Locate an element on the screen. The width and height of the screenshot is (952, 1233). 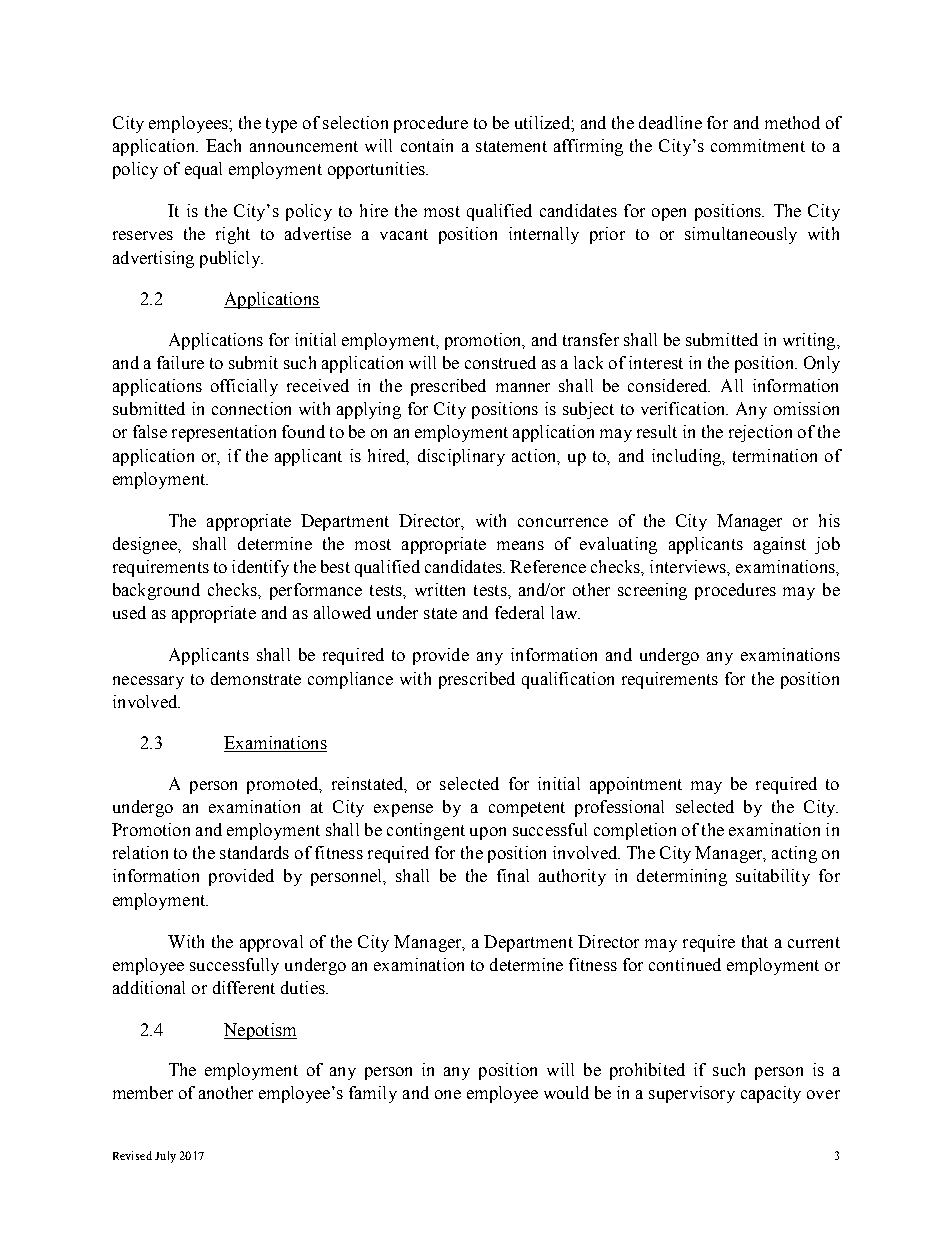
July is located at coordinates (165, 1157).
